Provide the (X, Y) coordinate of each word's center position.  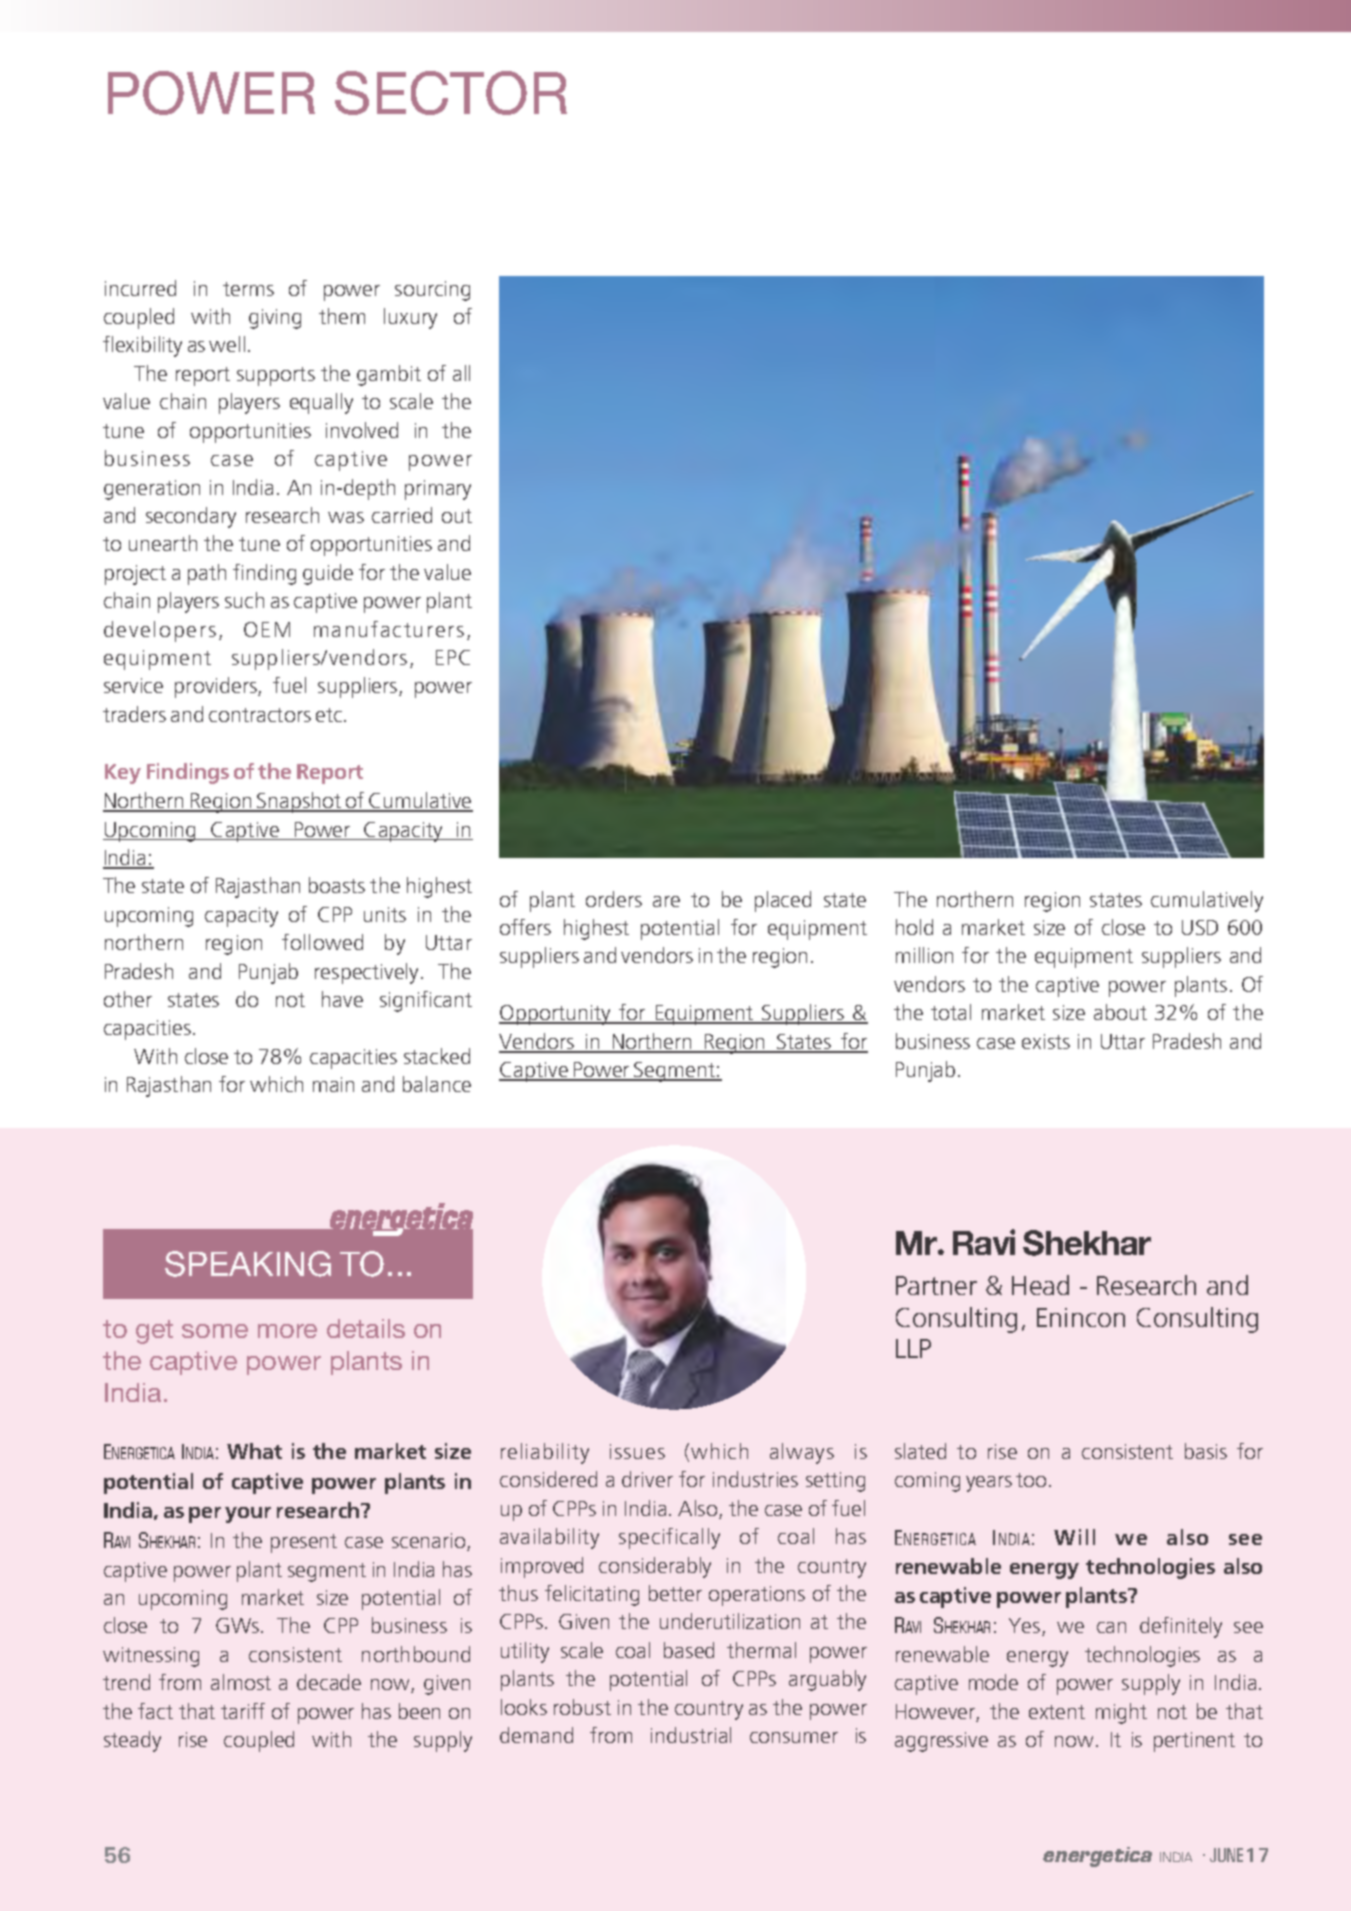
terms (248, 289)
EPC (453, 657)
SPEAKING (248, 1264)
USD (1200, 927)
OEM (267, 629)
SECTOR (451, 93)
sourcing (432, 291)
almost (241, 1682)
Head (1040, 1285)
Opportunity (556, 1015)
